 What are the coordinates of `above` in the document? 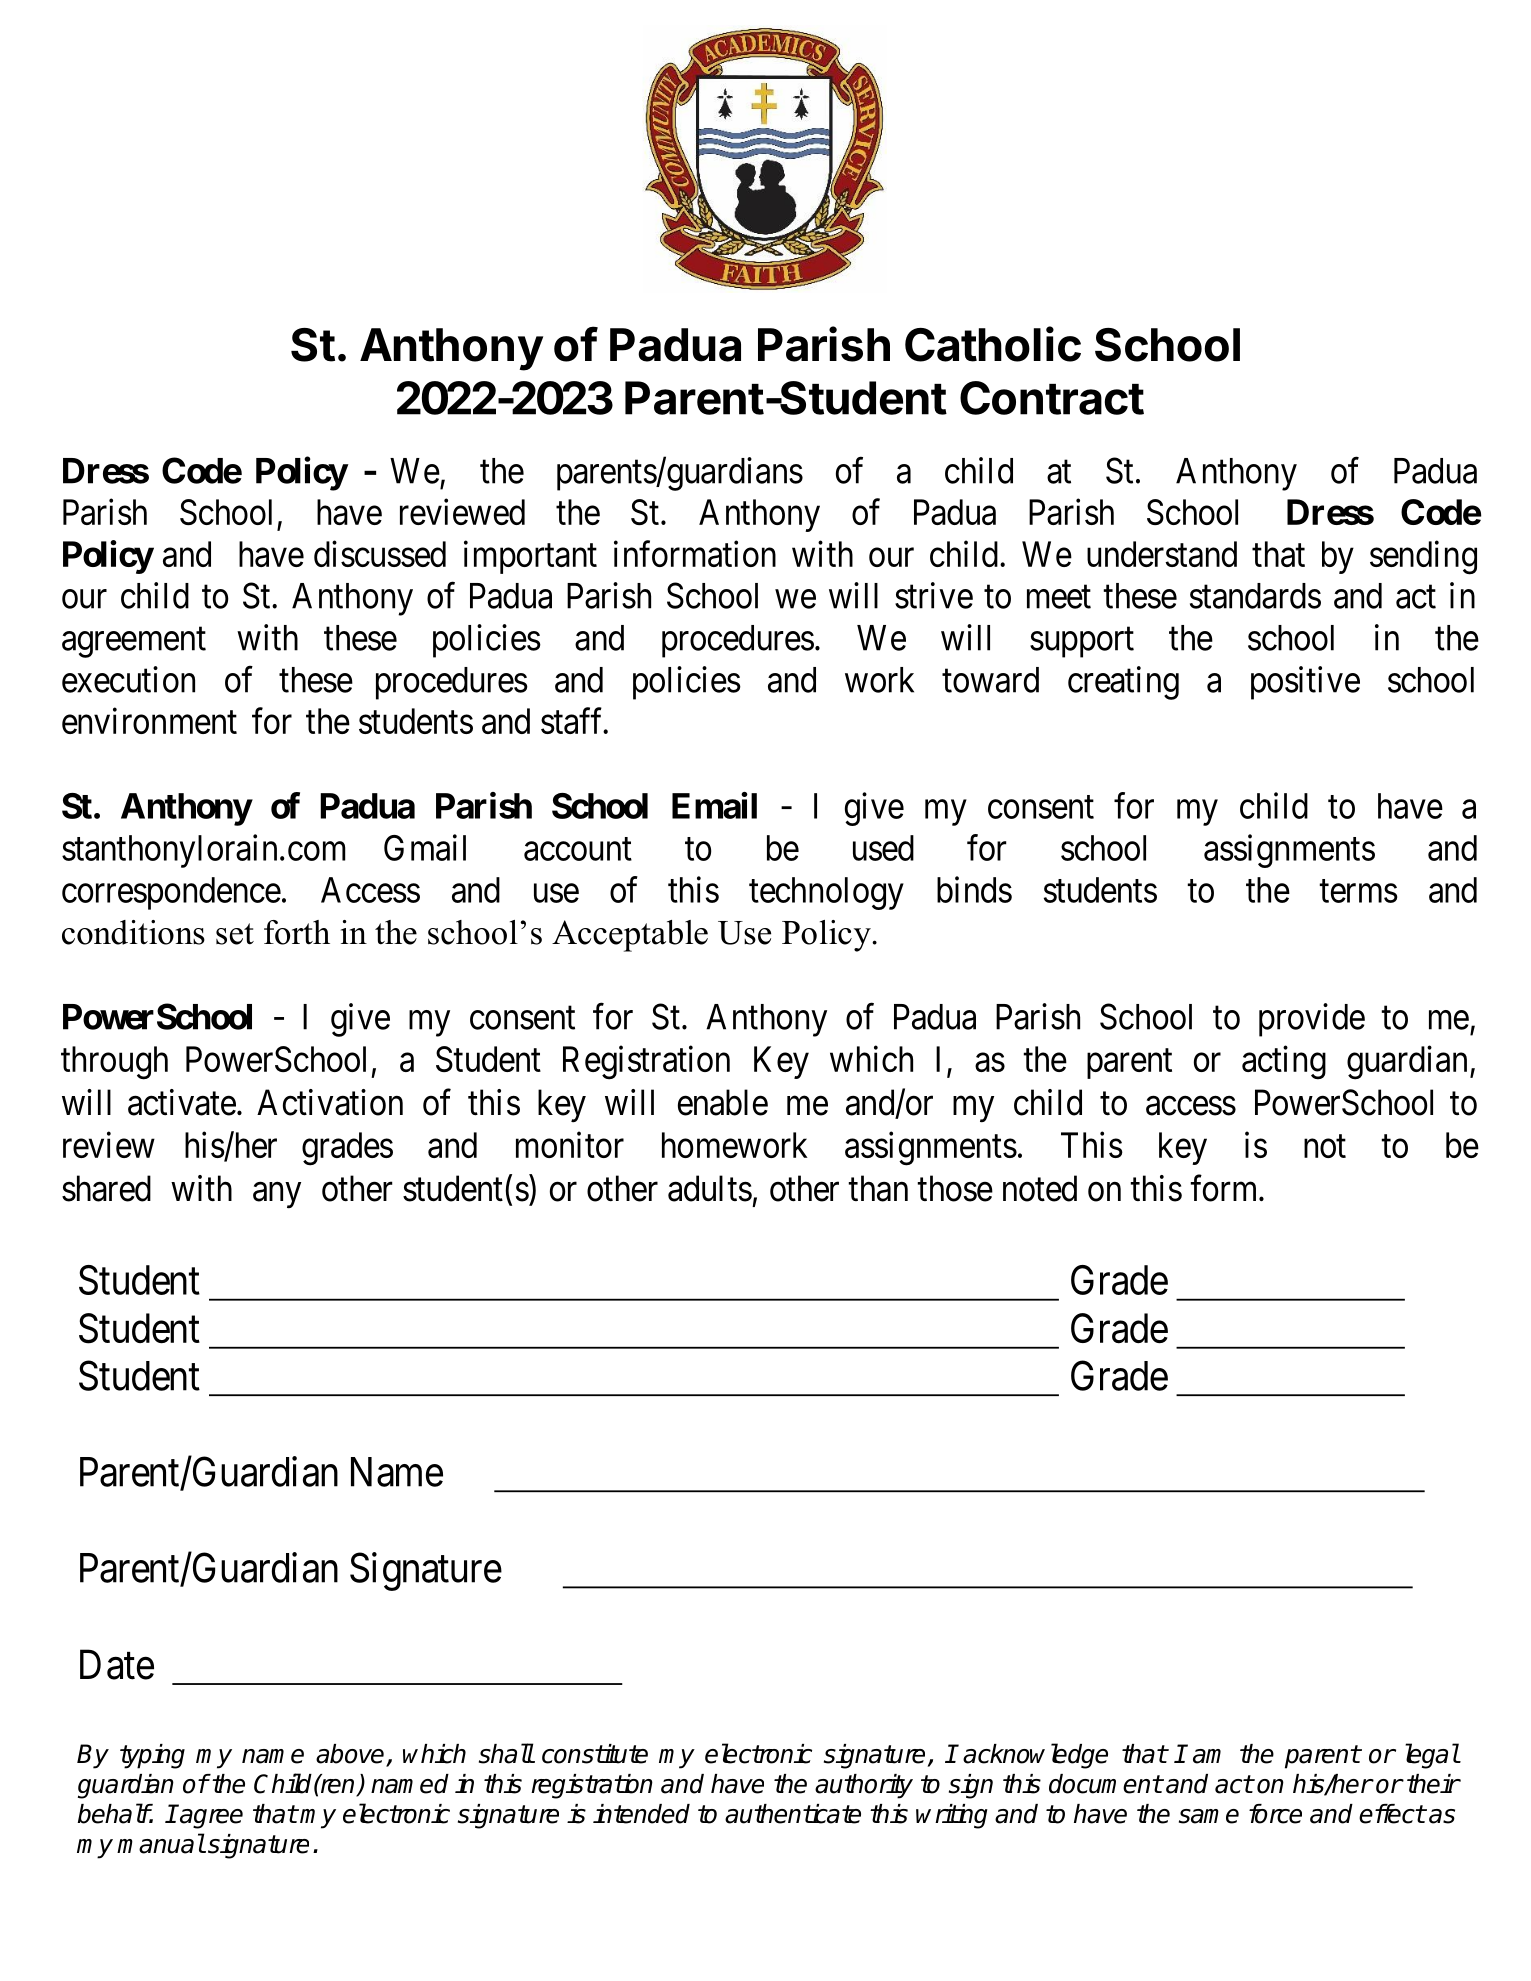 It's located at (351, 1755).
